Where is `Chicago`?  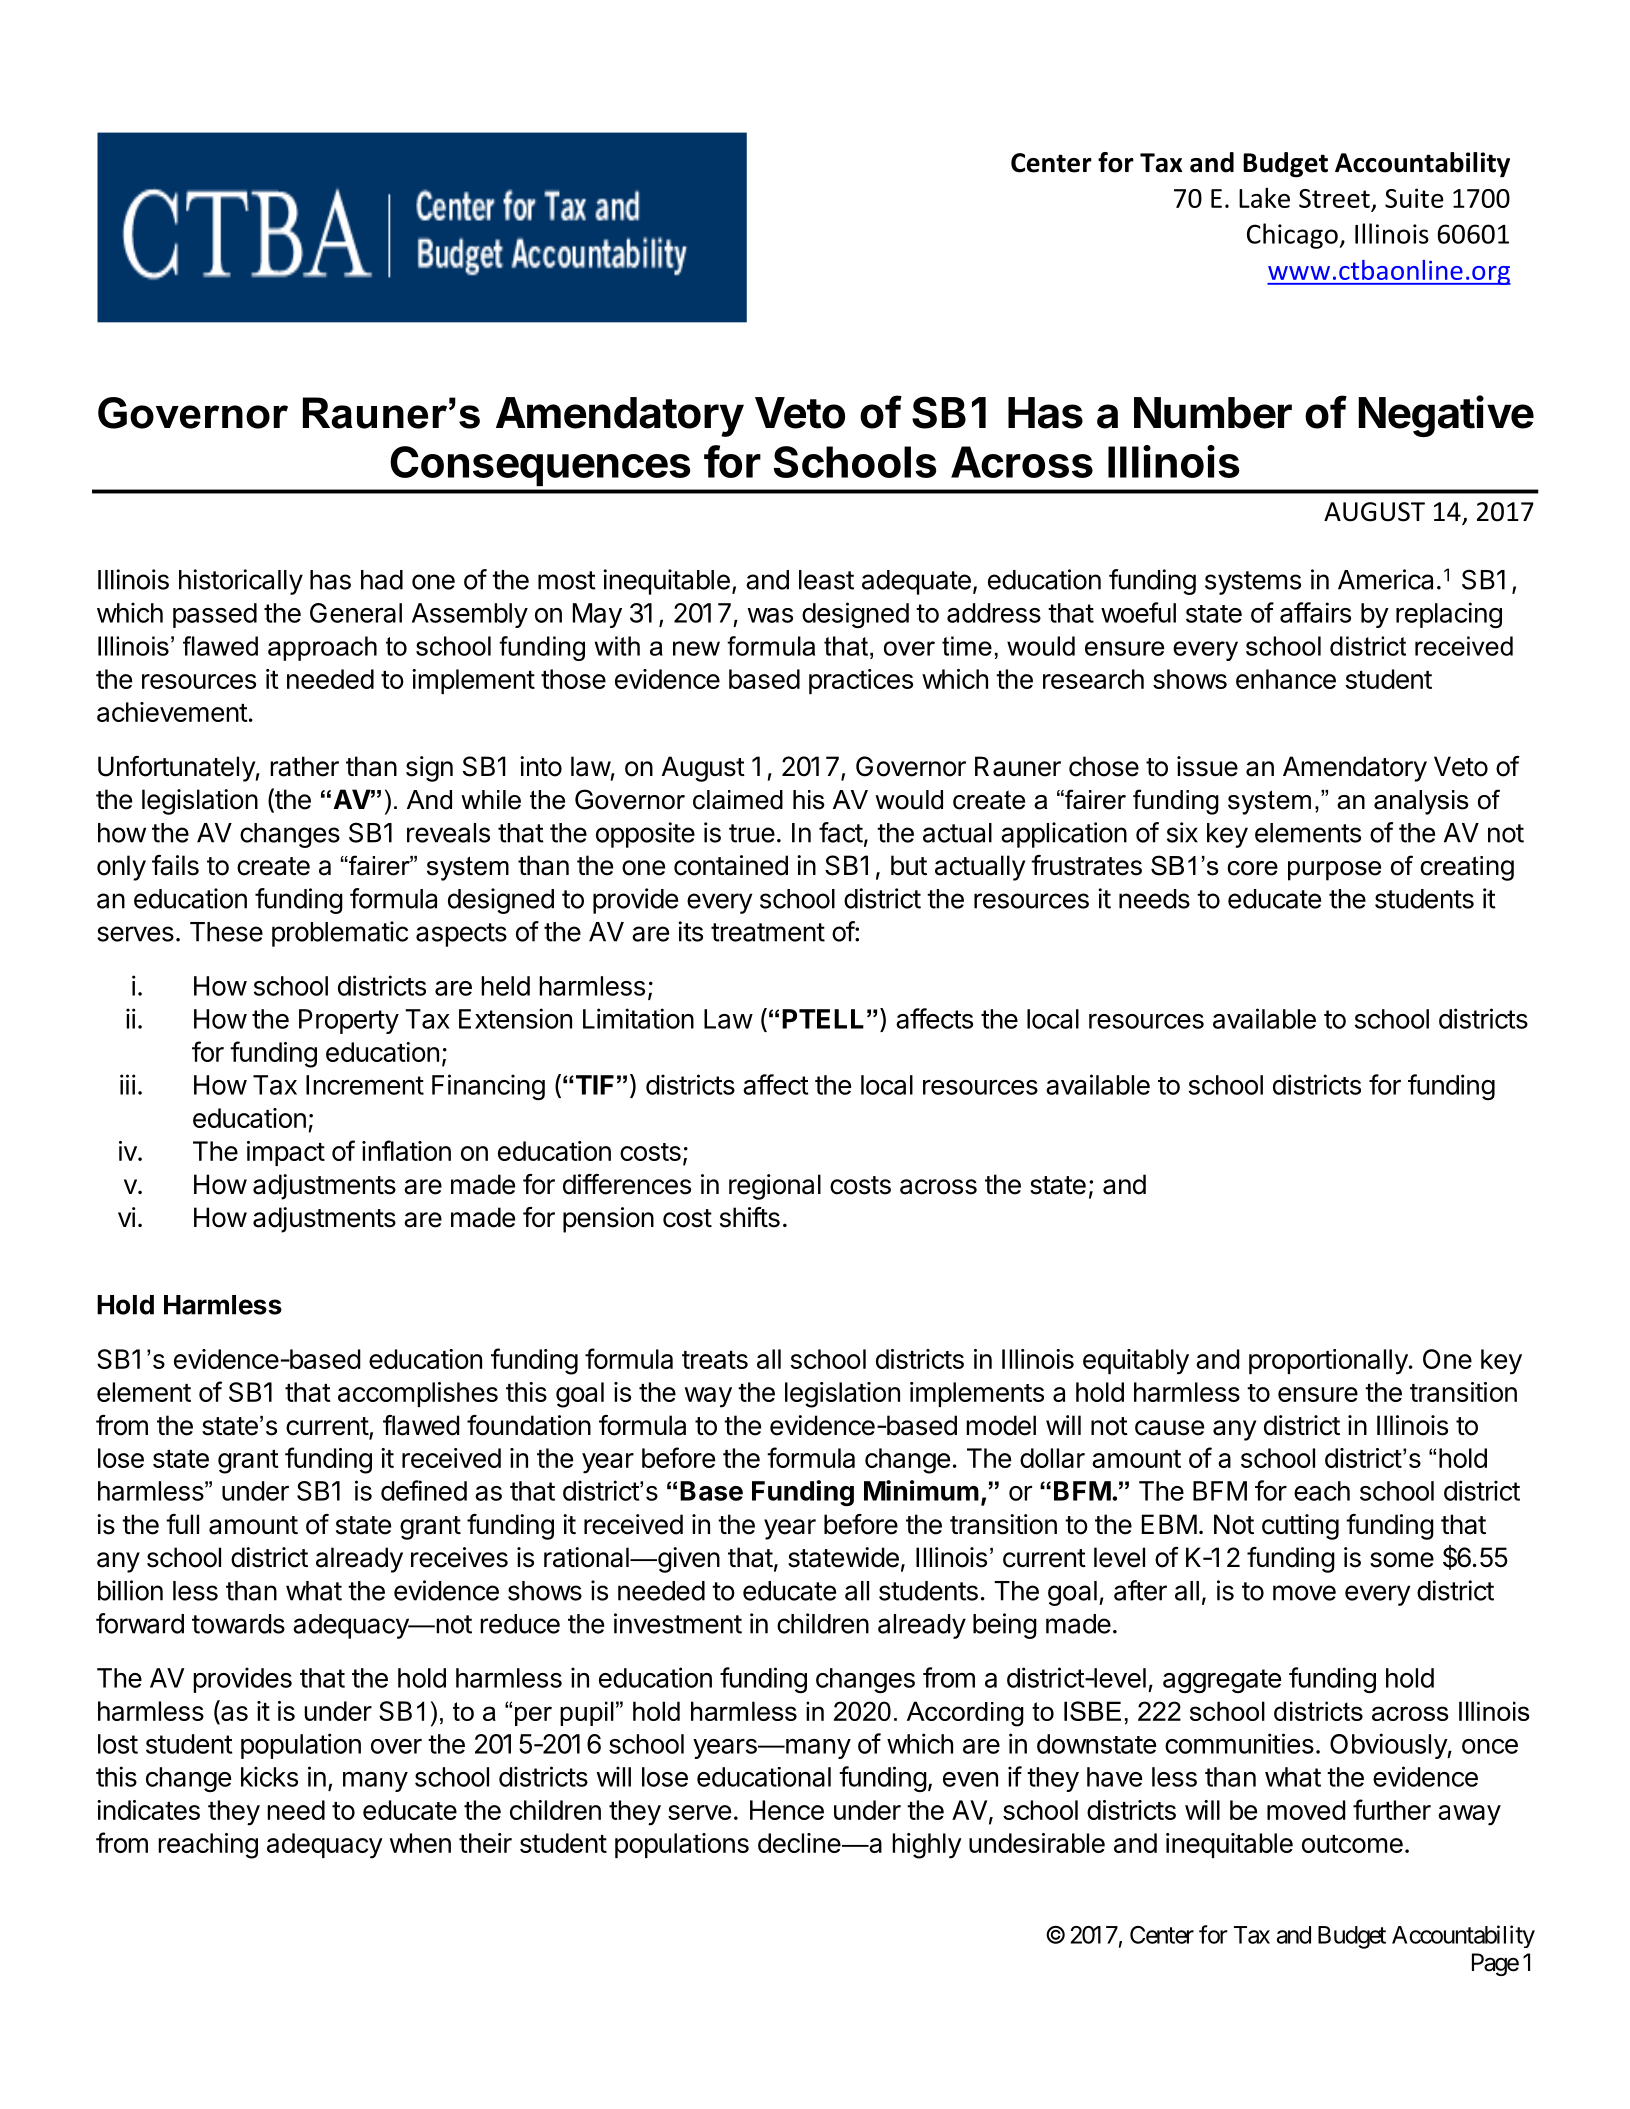 Chicago is located at coordinates (1293, 236).
